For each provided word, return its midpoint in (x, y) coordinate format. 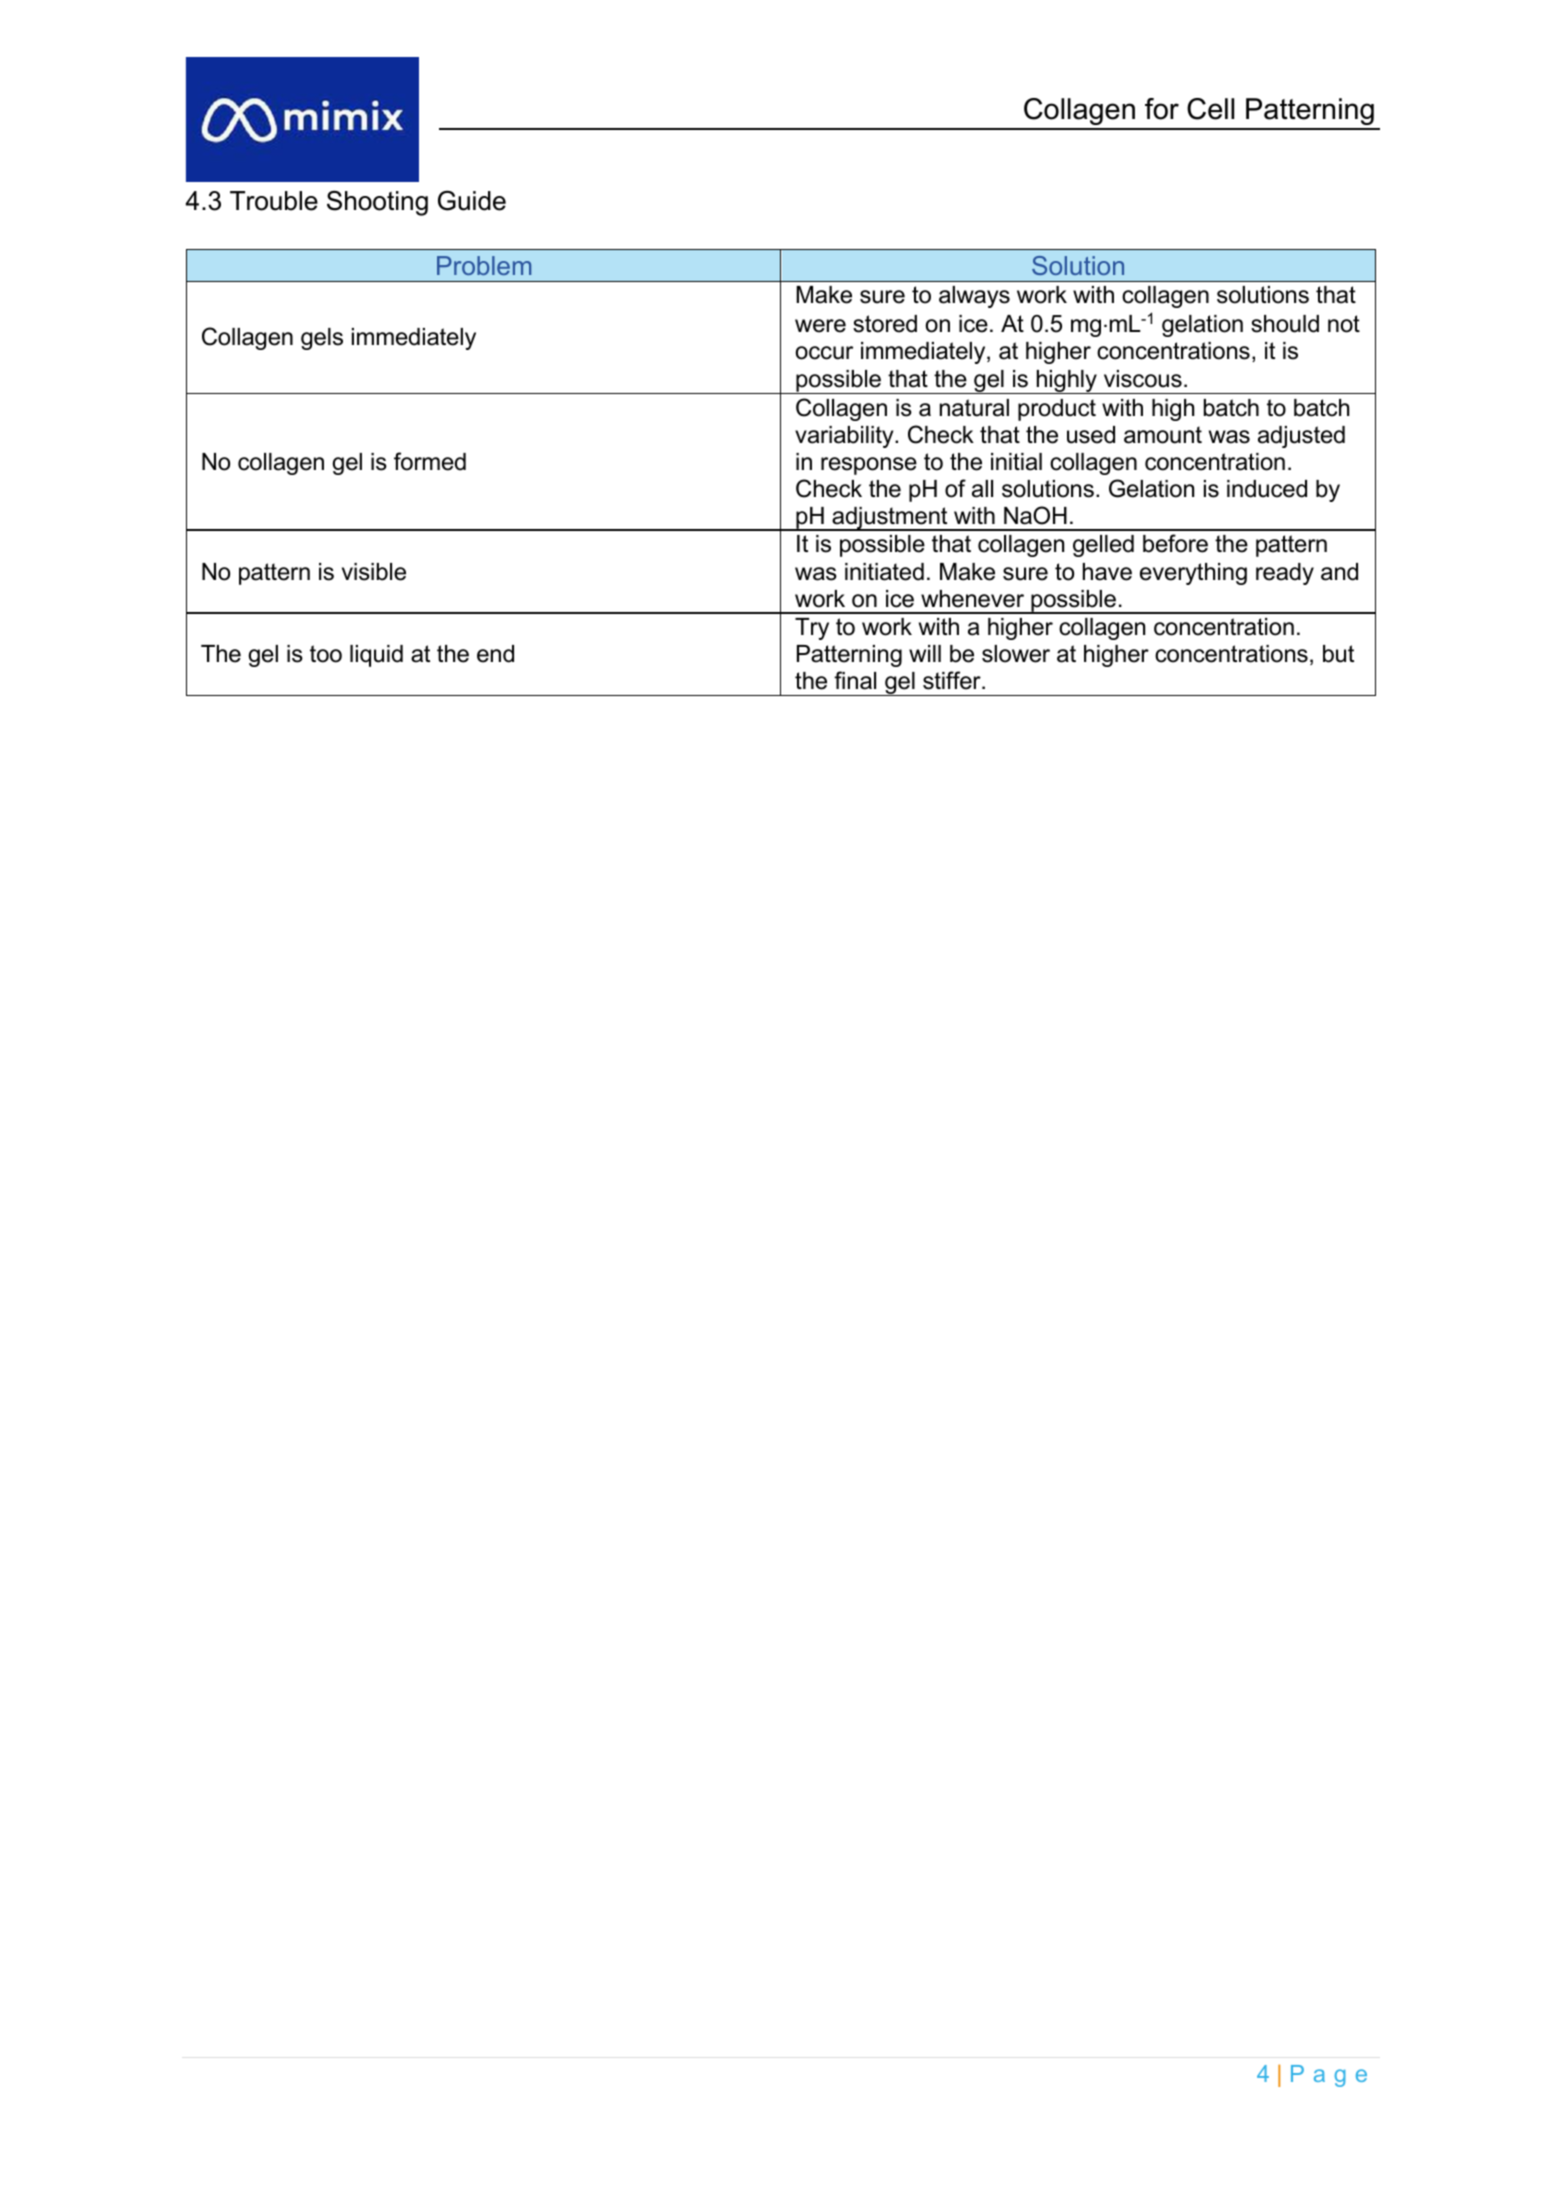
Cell (1210, 109)
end (495, 654)
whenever (972, 599)
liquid (376, 656)
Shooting (377, 203)
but (1338, 654)
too (326, 654)
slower (1016, 654)
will (925, 653)
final (855, 680)
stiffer (953, 680)
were (820, 326)
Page (1329, 2076)
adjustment (890, 519)
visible (374, 572)
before (1175, 543)
